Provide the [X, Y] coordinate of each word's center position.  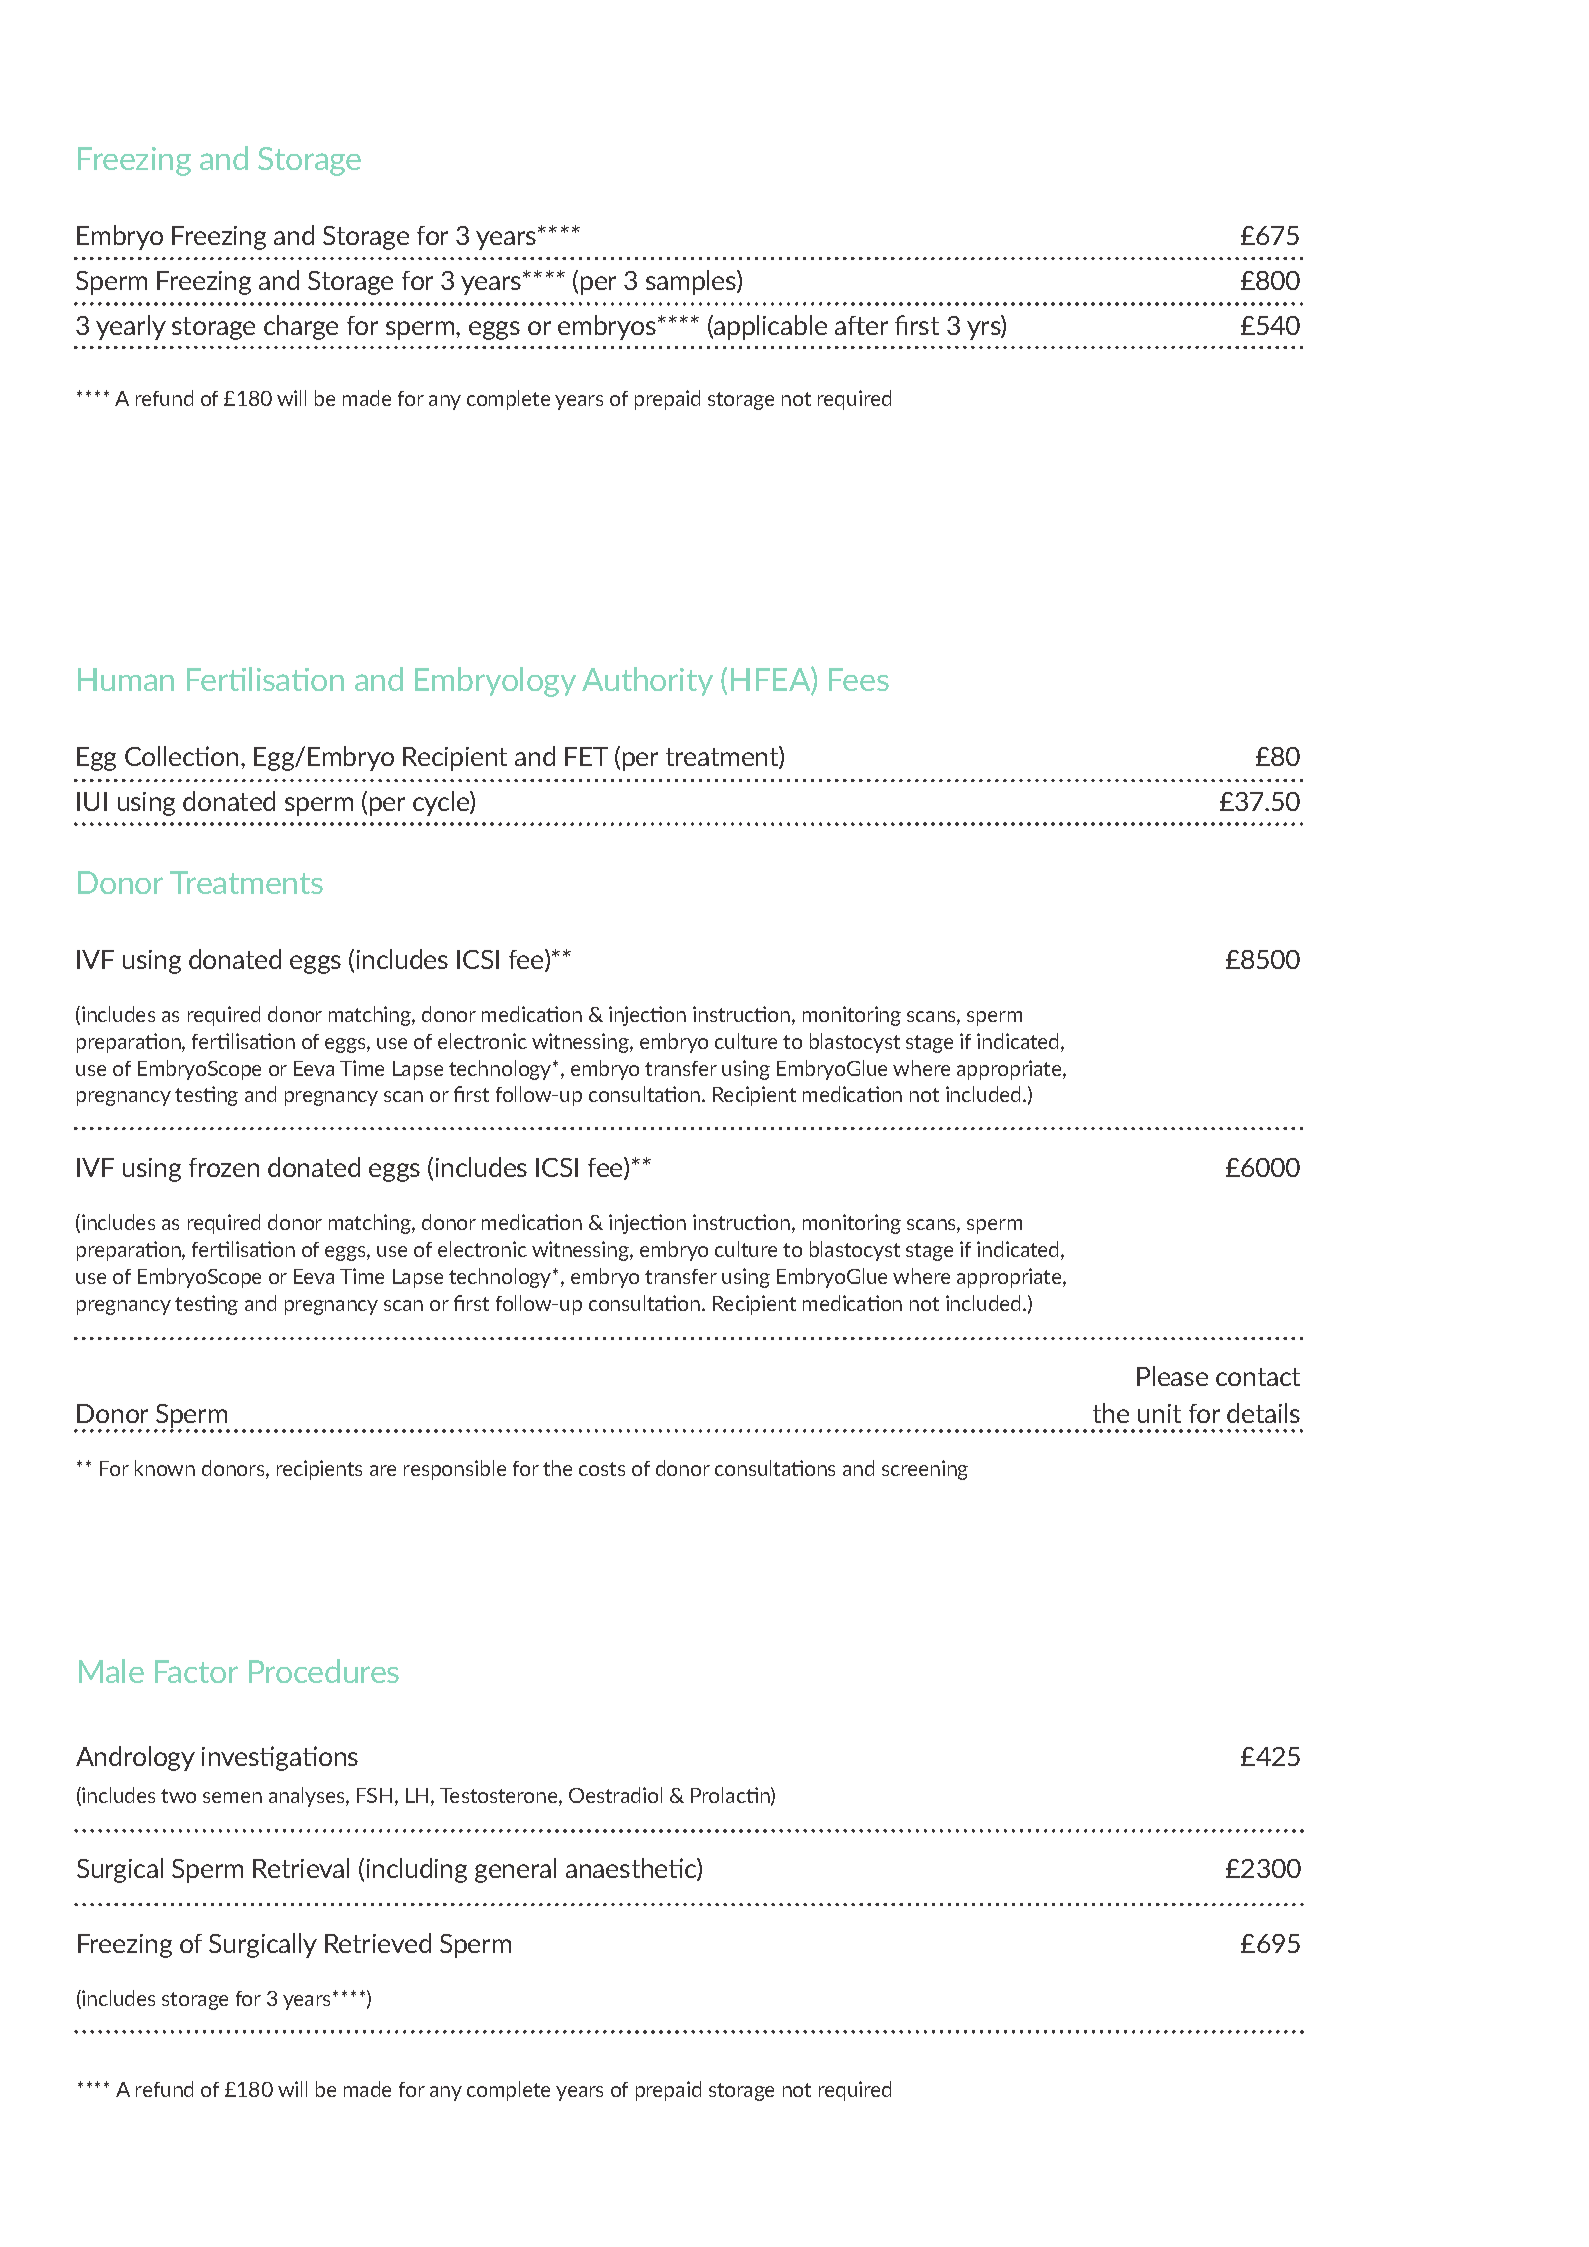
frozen [224, 1167]
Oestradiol [615, 1795]
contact [1258, 1377]
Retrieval [301, 1868]
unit [1159, 1413]
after [861, 325]
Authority [647, 681]
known [165, 1468]
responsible [455, 1470]
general [515, 1870]
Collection [181, 756]
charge [301, 327]
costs [602, 1469]
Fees [859, 679]
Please [1172, 1376]
